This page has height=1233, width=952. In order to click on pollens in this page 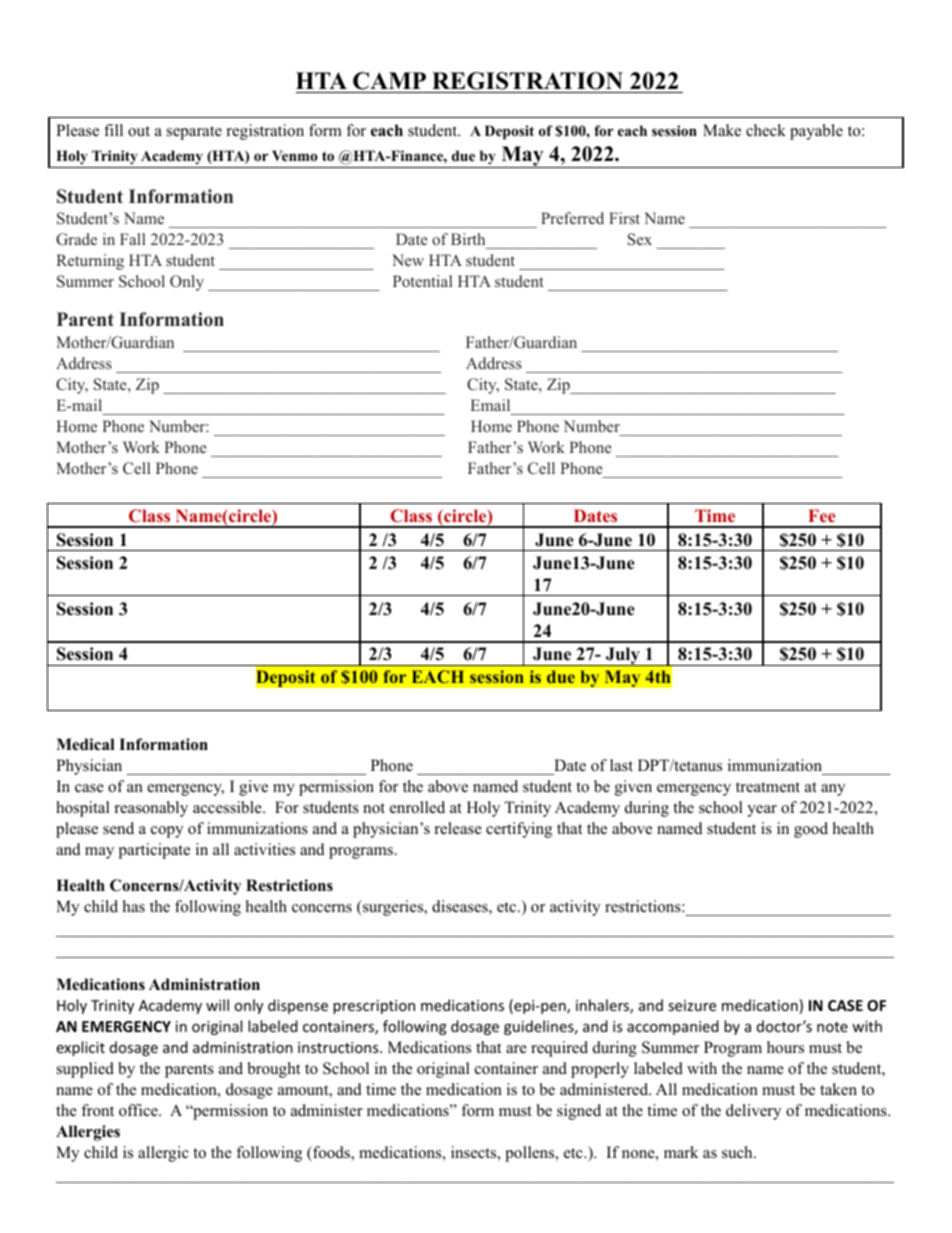, I will do `click(531, 1154)`.
